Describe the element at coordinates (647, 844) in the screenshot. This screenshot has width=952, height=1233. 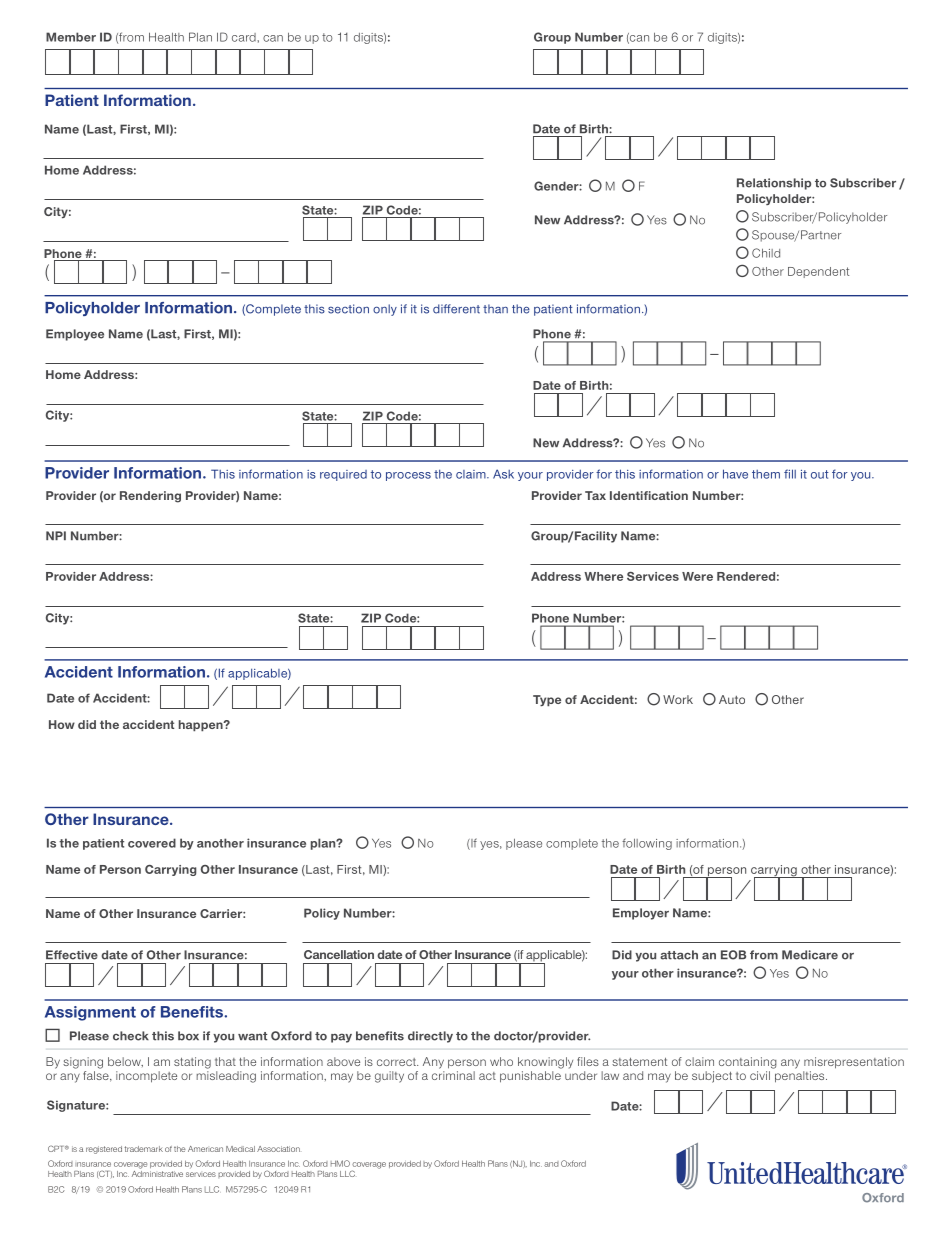
I see `following` at that location.
